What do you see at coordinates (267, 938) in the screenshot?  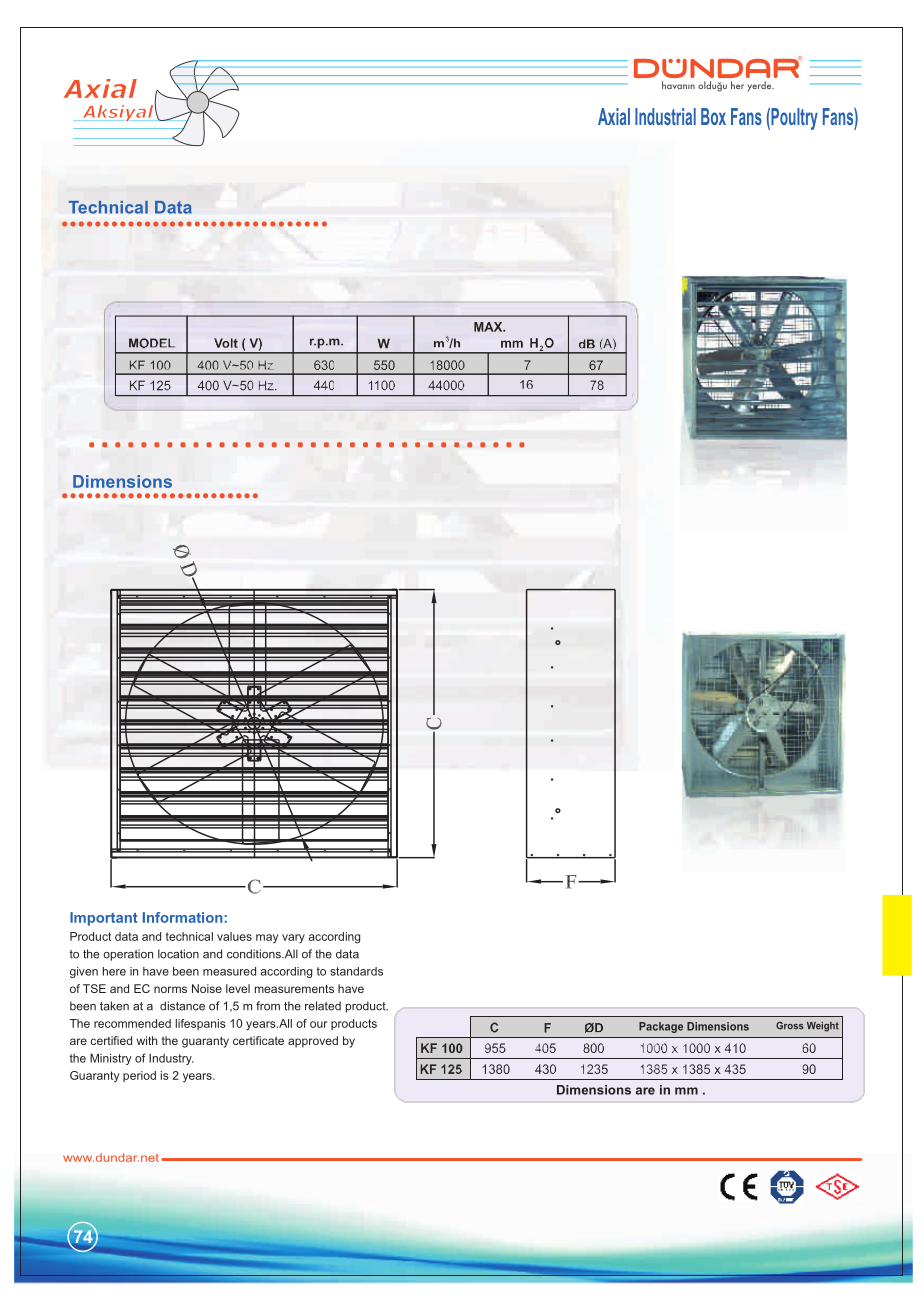 I see `may` at bounding box center [267, 938].
